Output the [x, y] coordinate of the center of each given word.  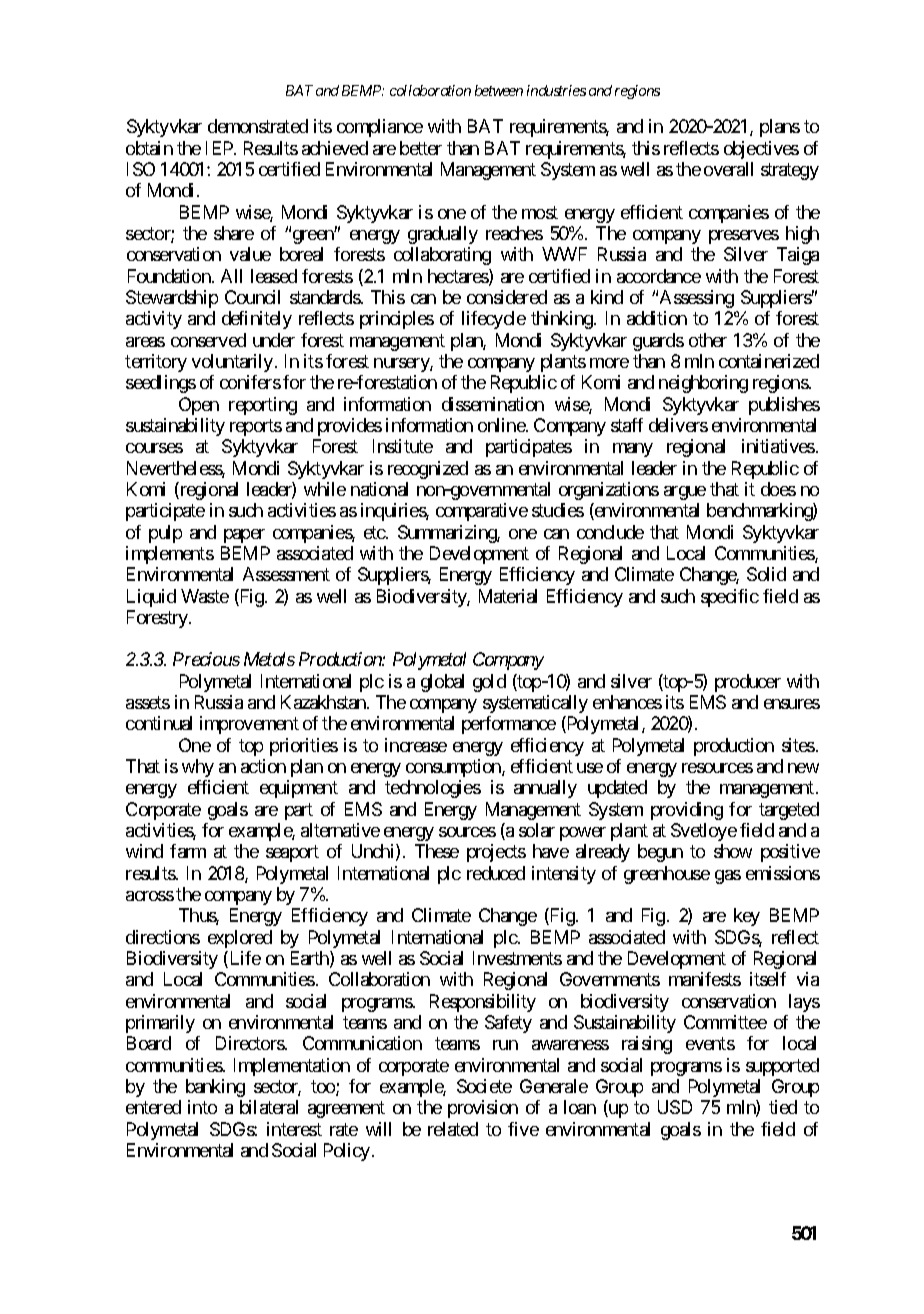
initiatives [778, 446]
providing [687, 811]
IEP [220, 148]
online [502, 425]
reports [256, 427]
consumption [454, 768]
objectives [761, 150]
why [198, 768]
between [499, 90]
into [202, 1107]
